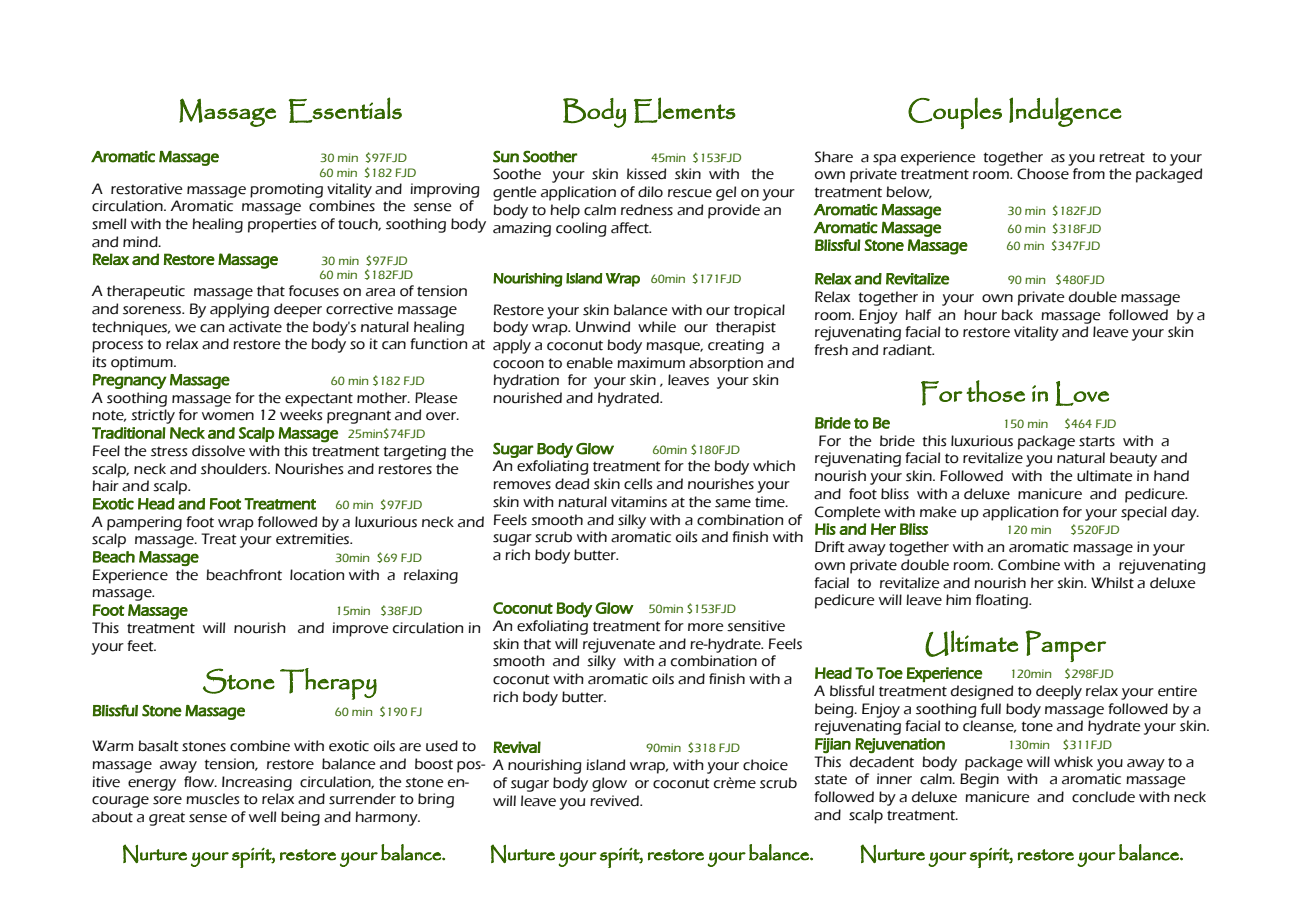 The height and width of the image is (924, 1308). What do you see at coordinates (1065, 112) in the image?
I see `Indulgence` at bounding box center [1065, 112].
